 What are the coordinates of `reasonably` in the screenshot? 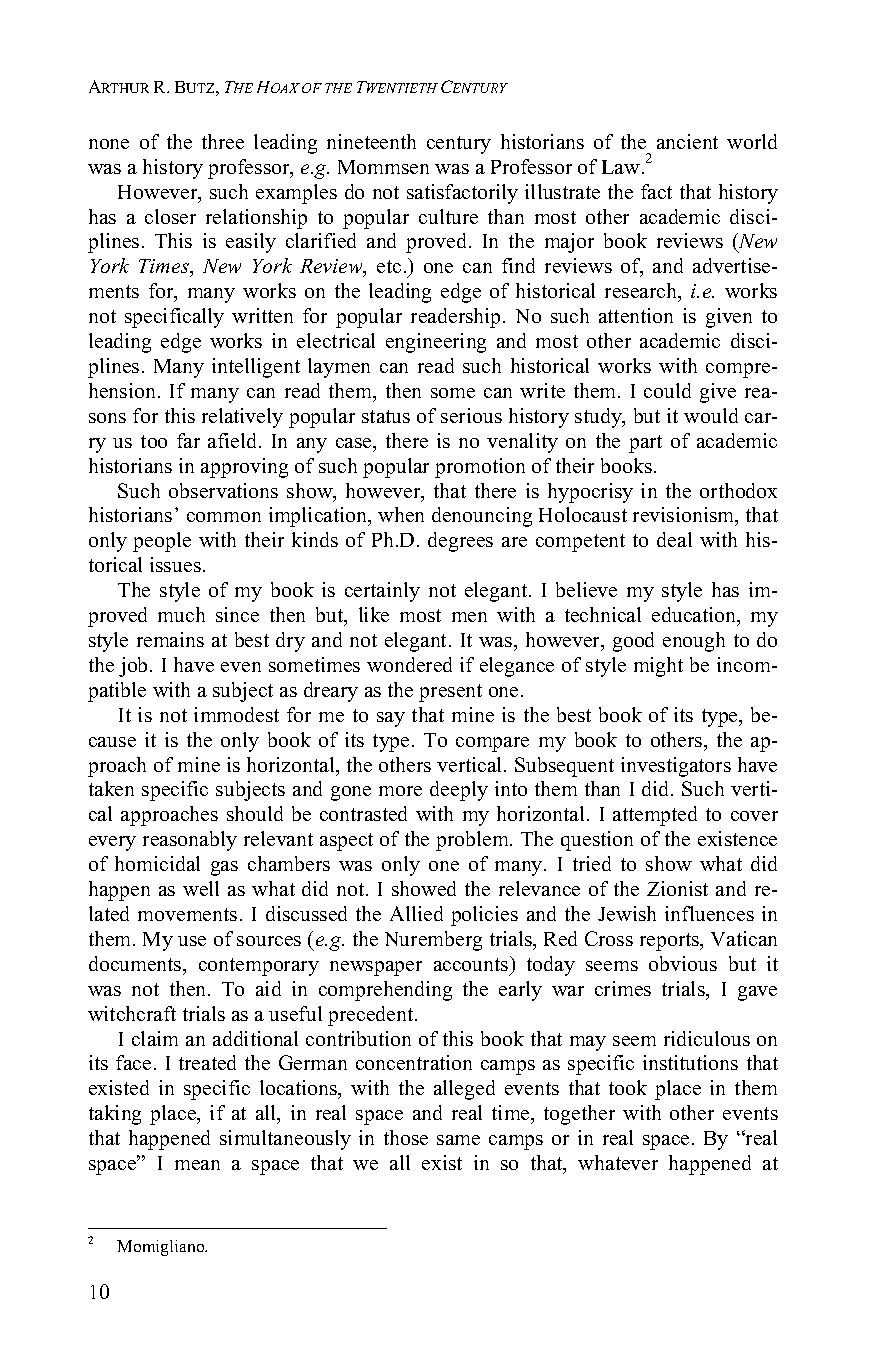 It's located at (190, 841).
